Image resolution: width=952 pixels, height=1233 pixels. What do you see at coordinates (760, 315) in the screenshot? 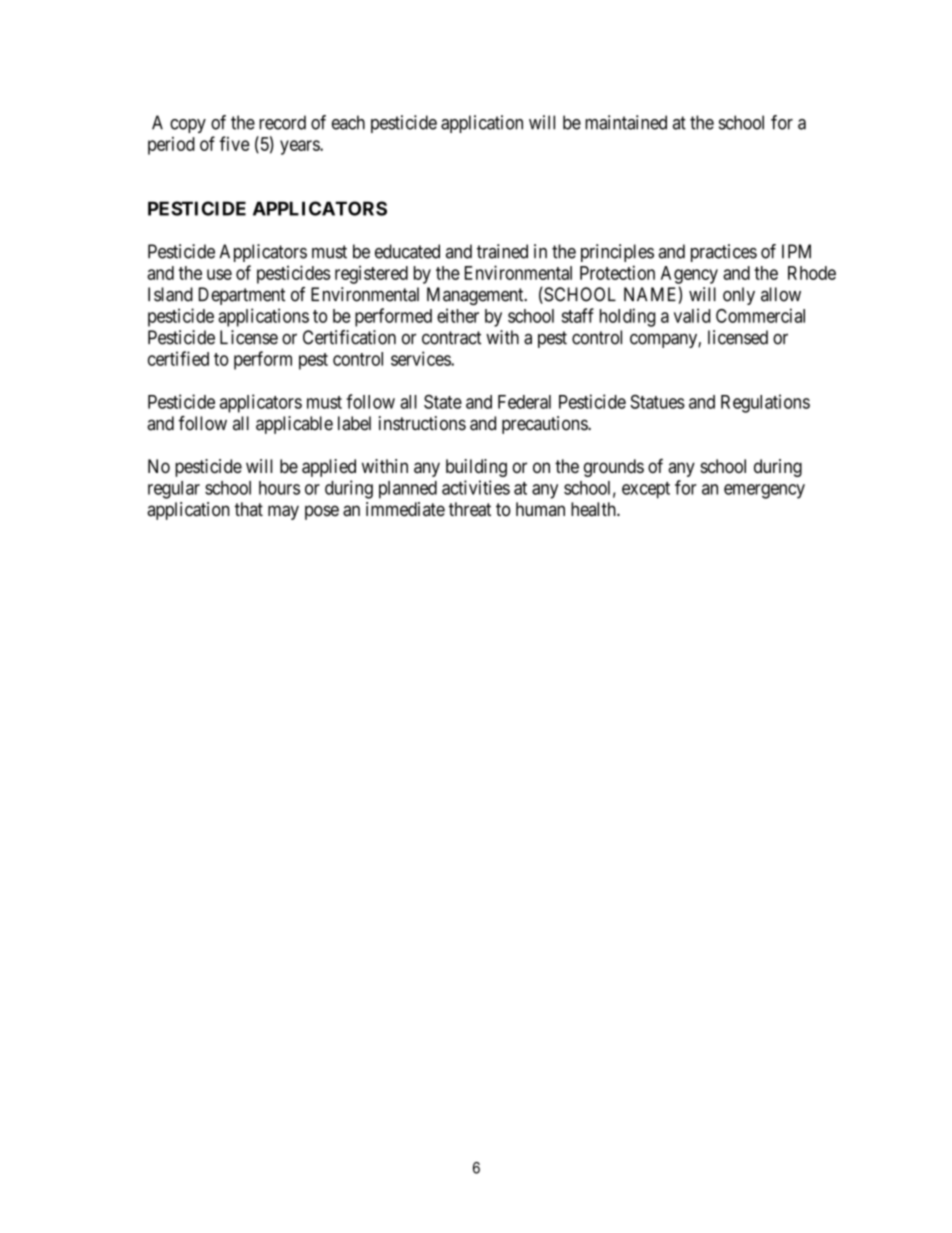
I see `Commercial` at bounding box center [760, 315].
